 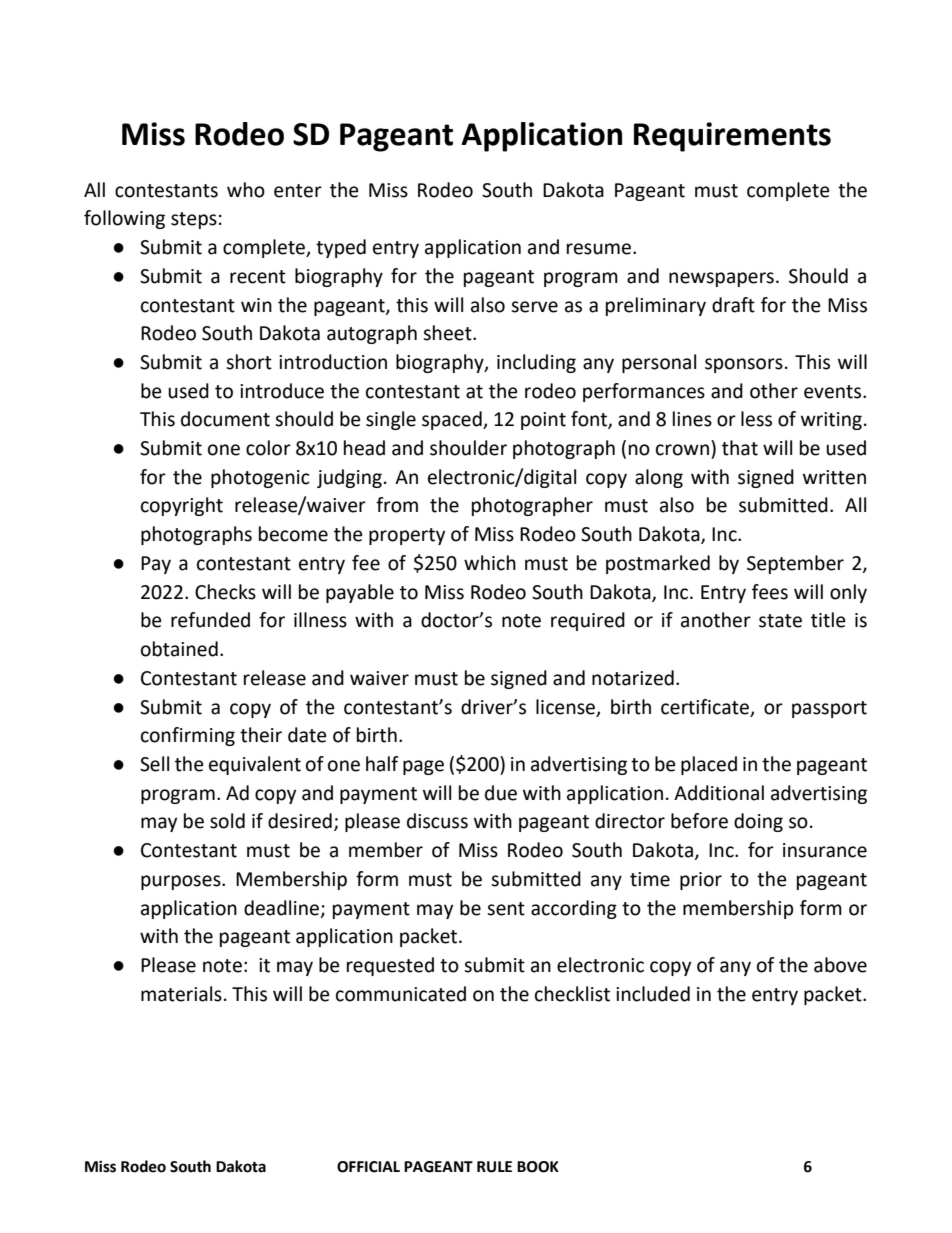 What do you see at coordinates (368, 1167) in the screenshot?
I see `OFFICIAL` at bounding box center [368, 1167].
